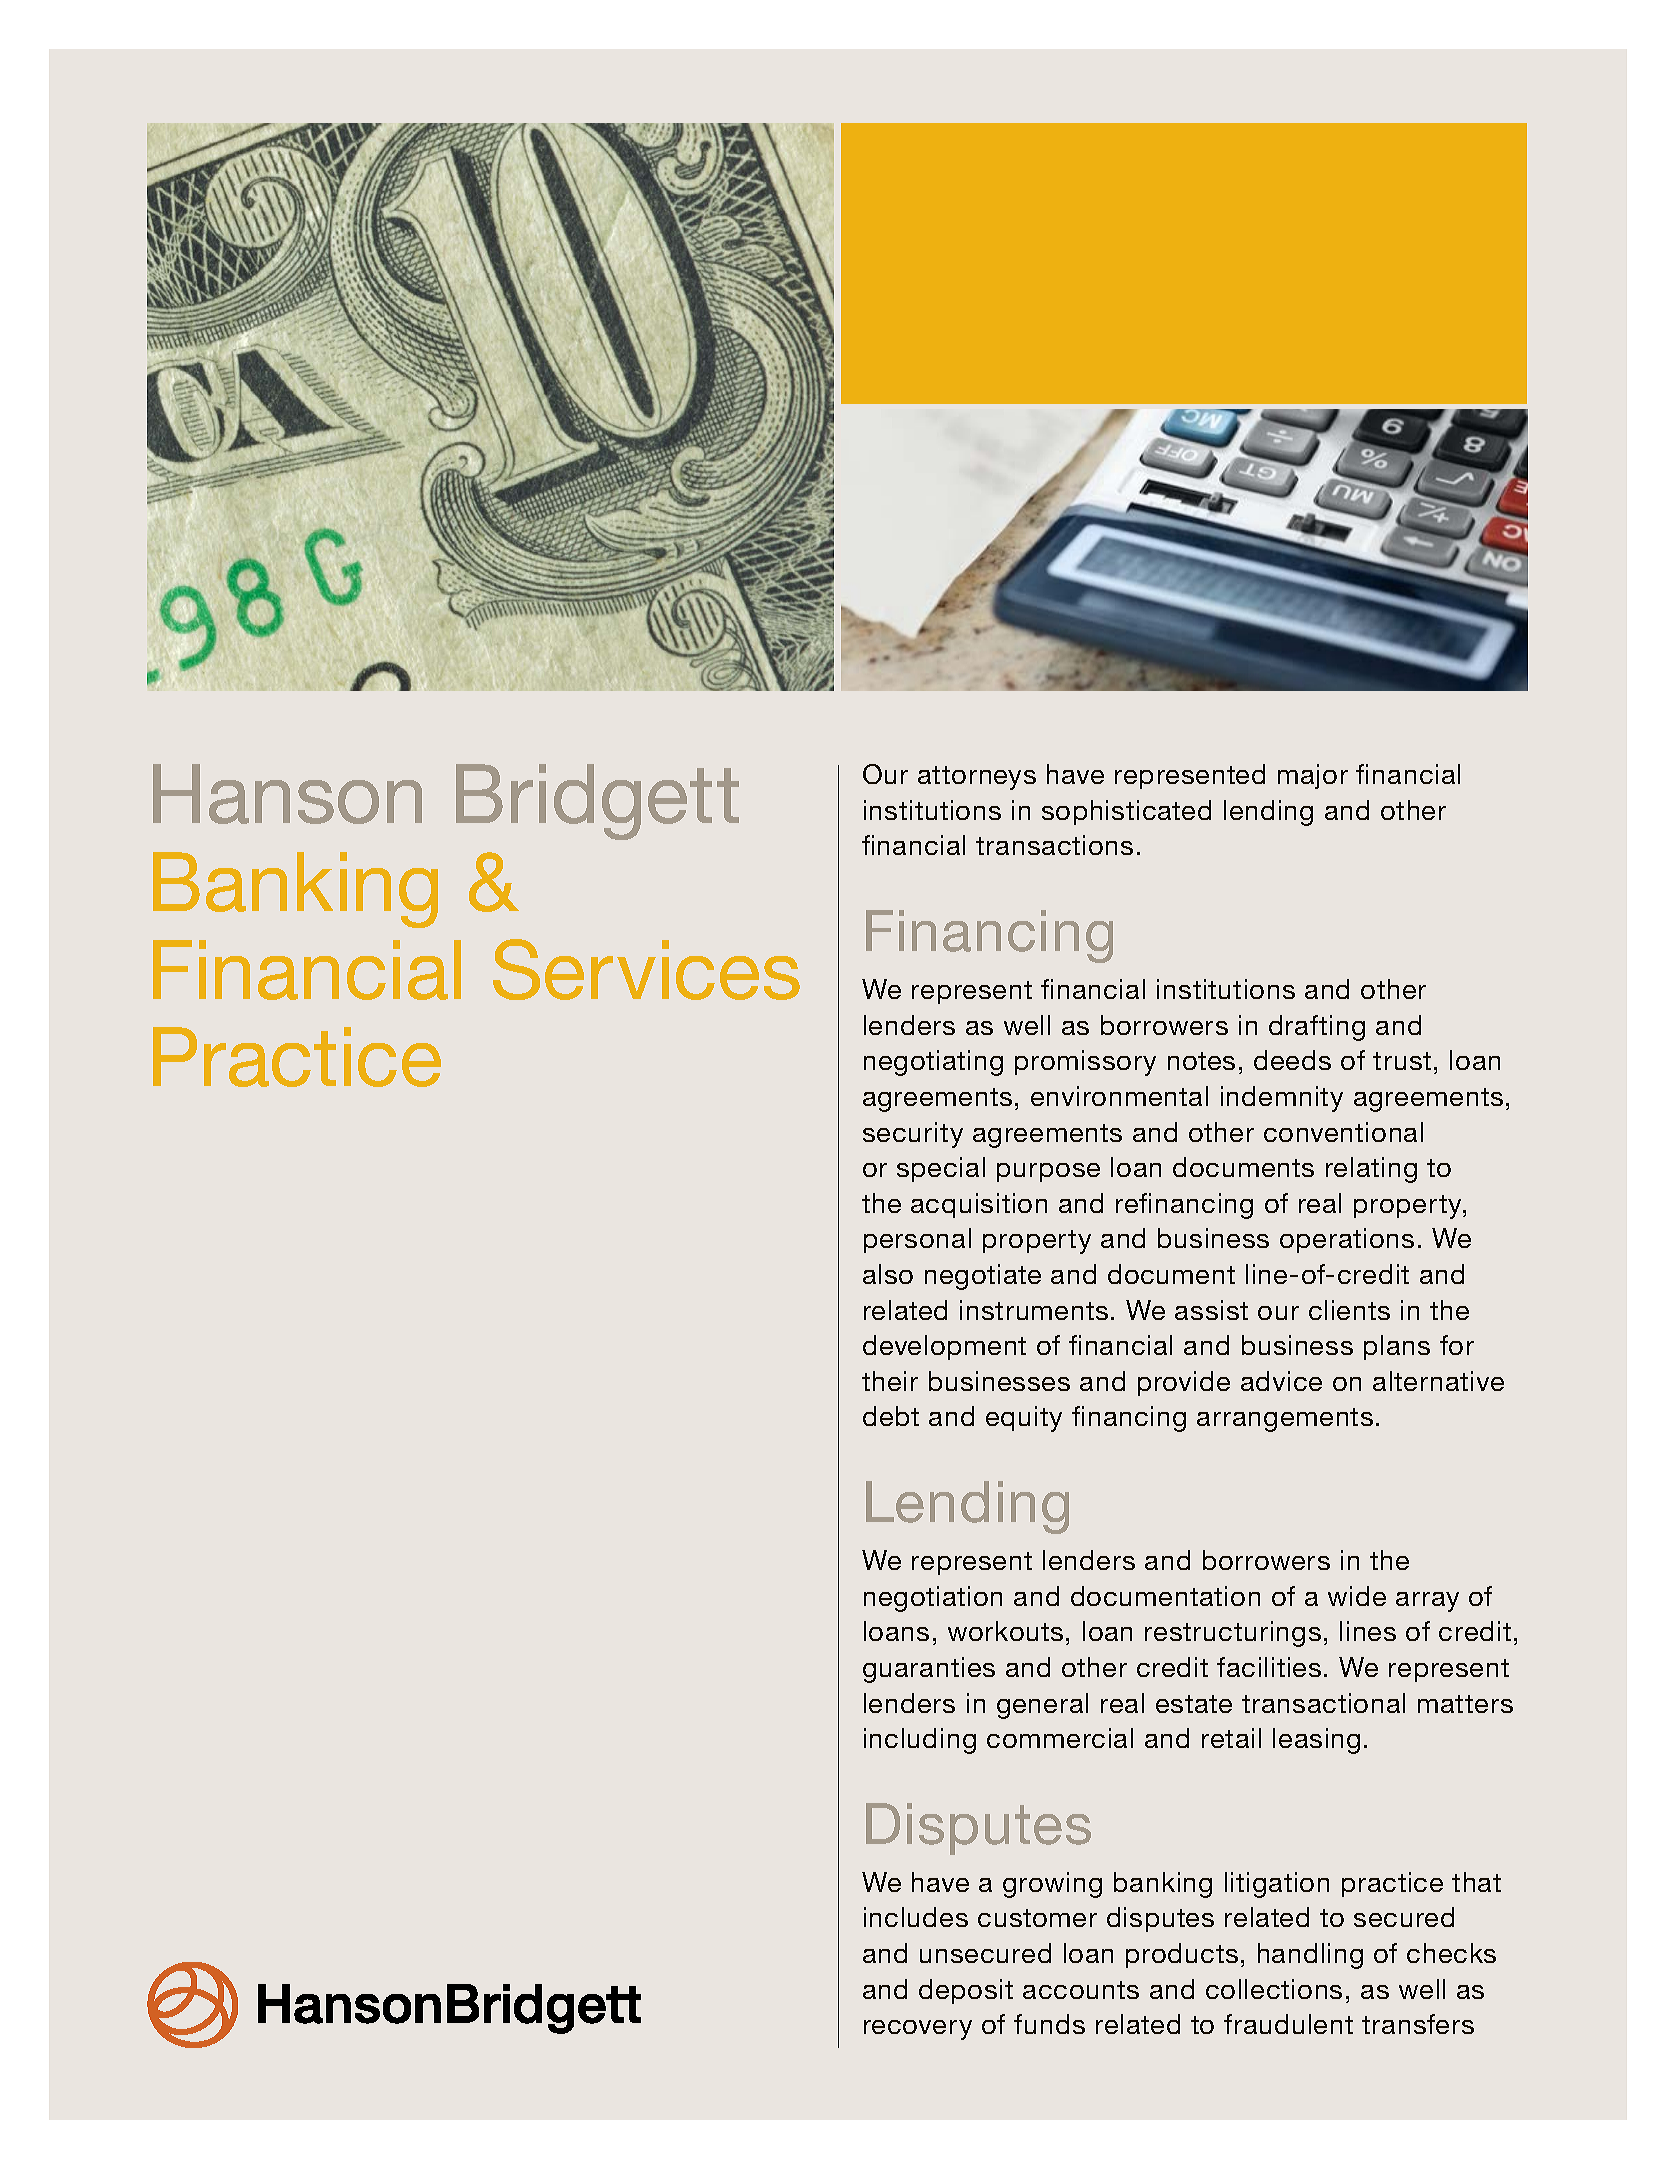  What do you see at coordinates (891, 1416) in the page?
I see `debt` at bounding box center [891, 1416].
